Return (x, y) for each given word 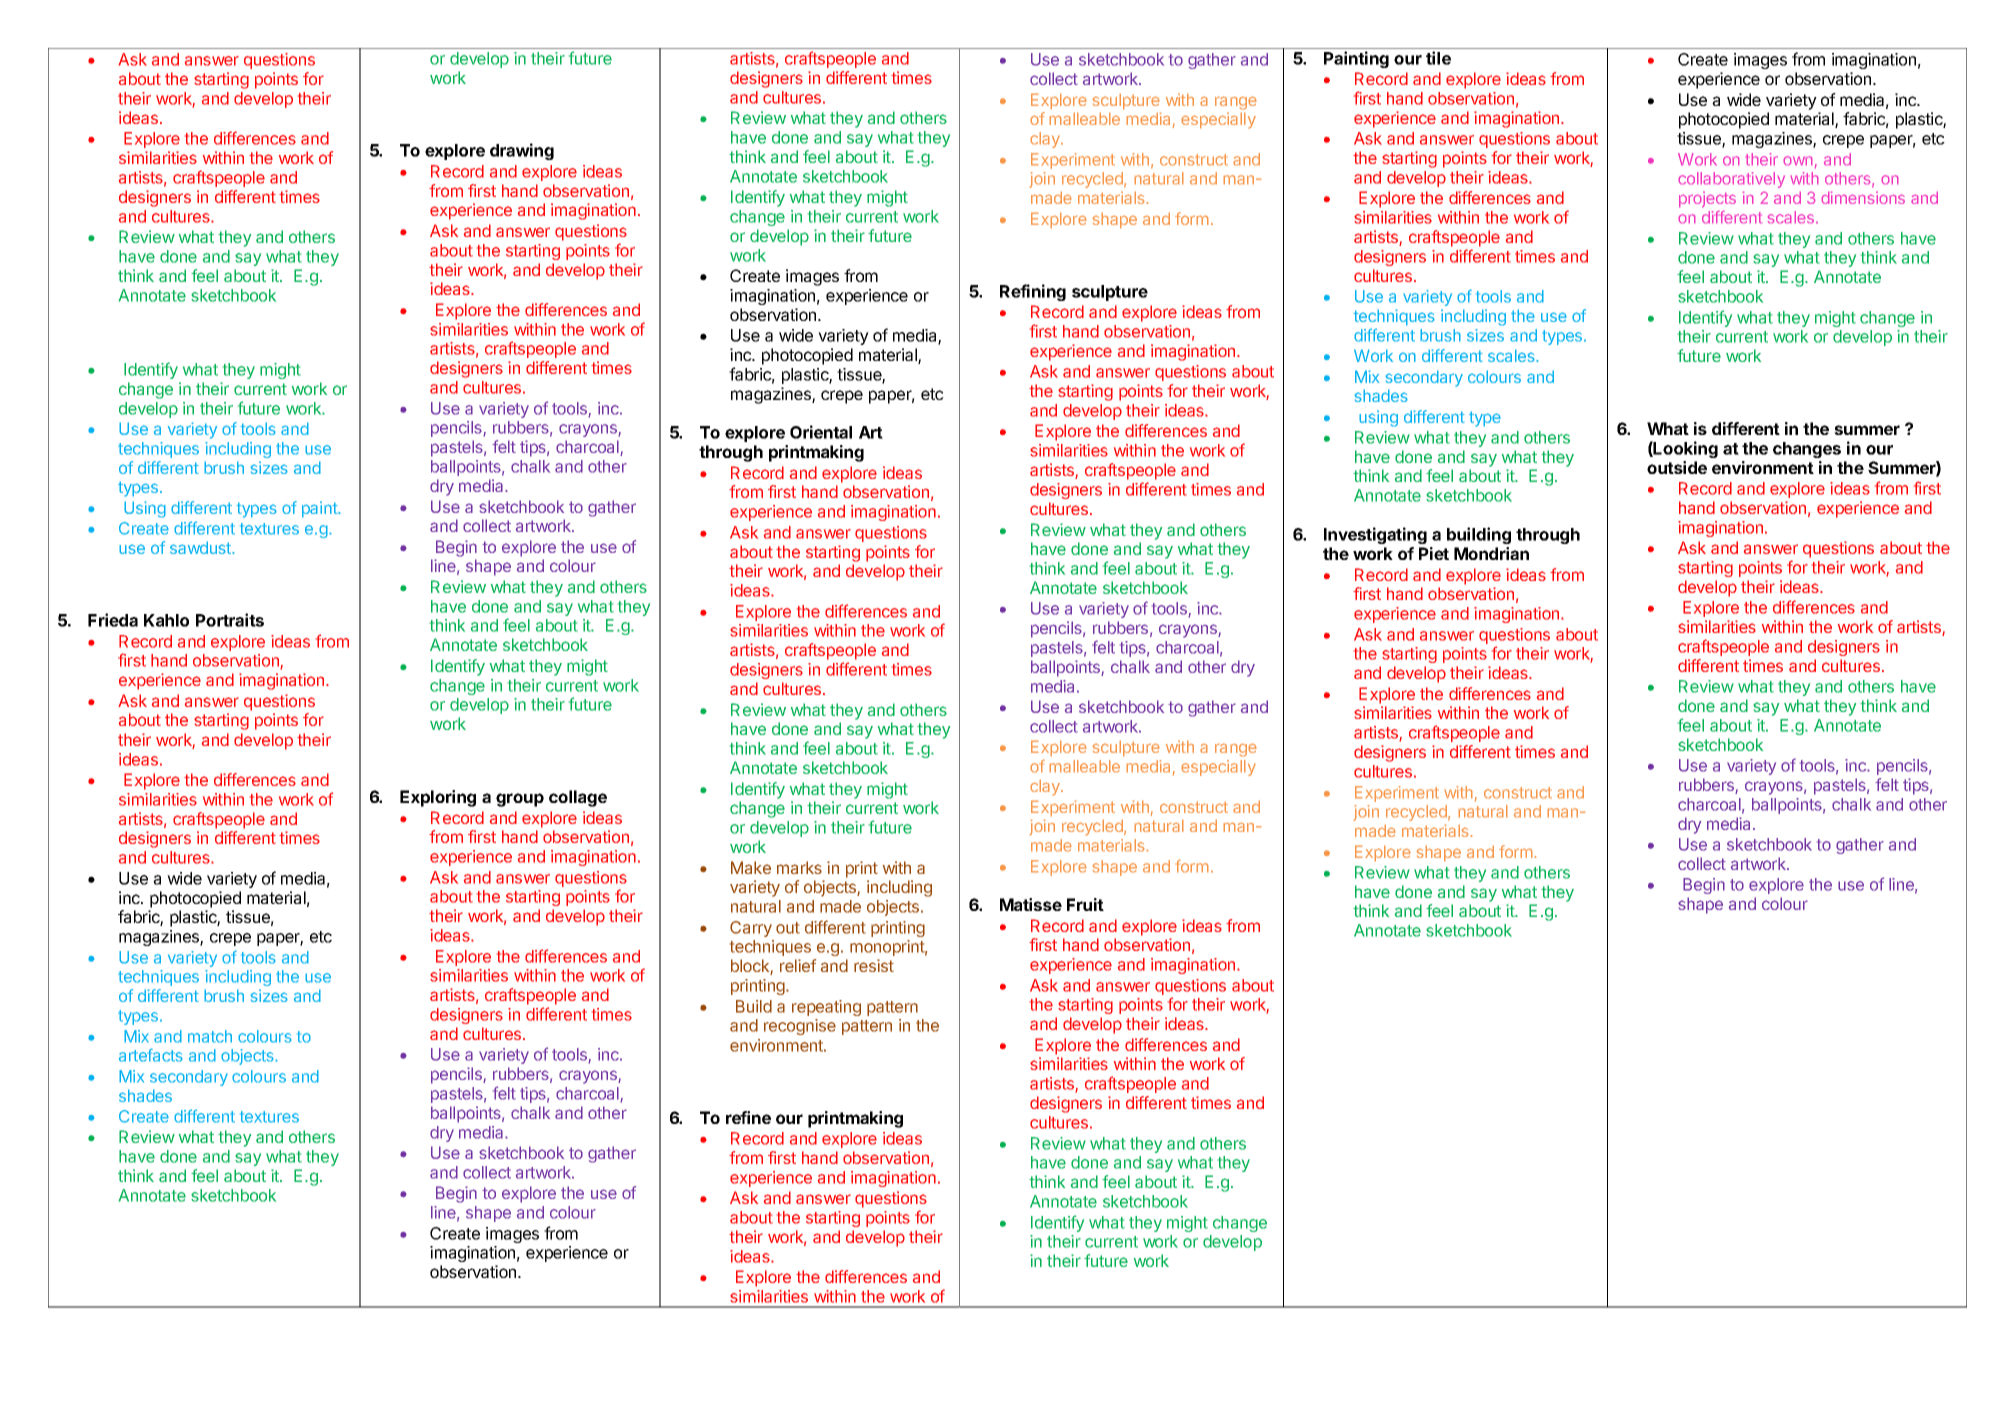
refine (748, 1117)
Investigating (1375, 535)
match (210, 1036)
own (1798, 160)
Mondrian (1491, 553)
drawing (522, 151)
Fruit (1085, 904)
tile (1438, 58)
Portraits (230, 620)
